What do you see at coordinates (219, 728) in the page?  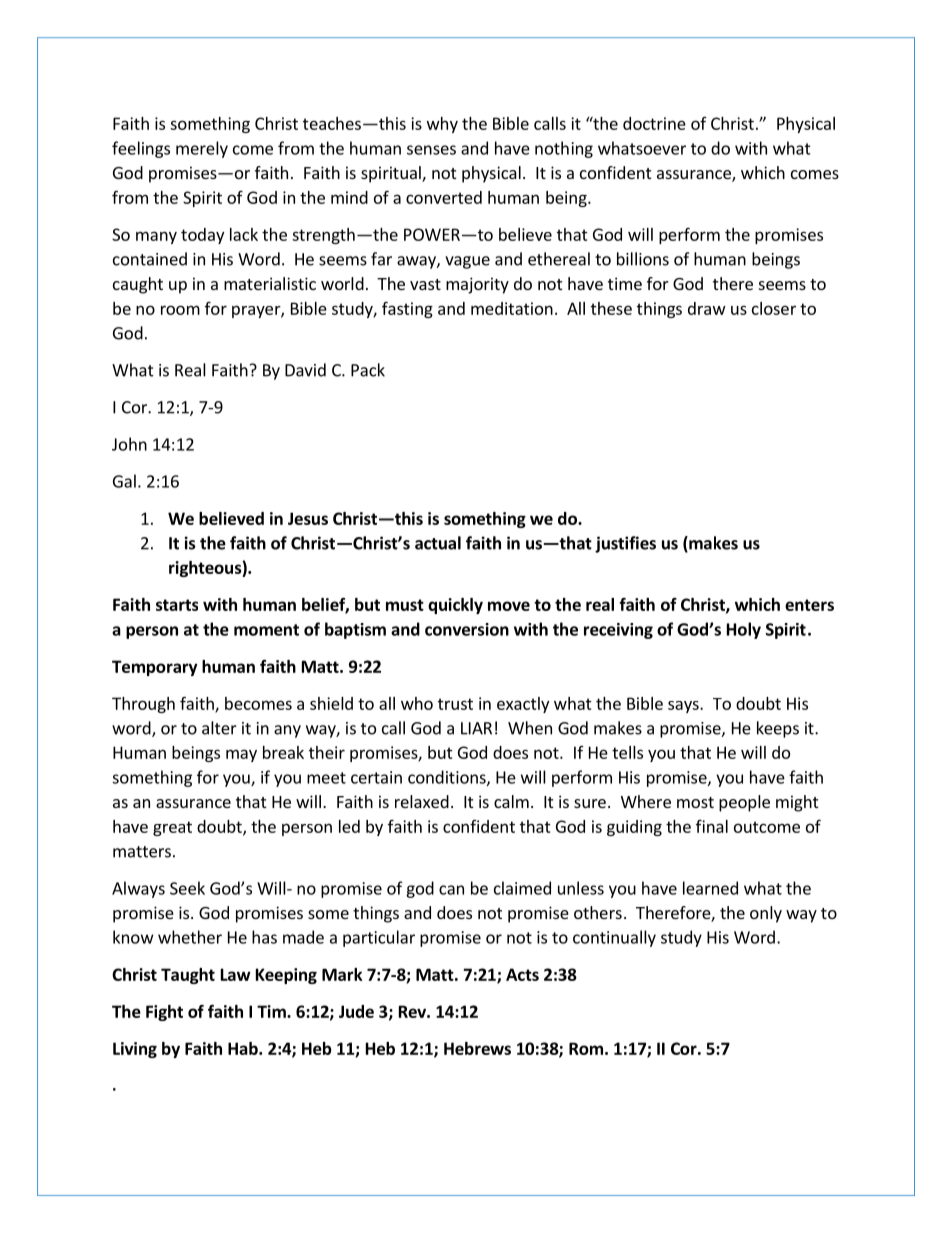 I see `alter` at bounding box center [219, 728].
